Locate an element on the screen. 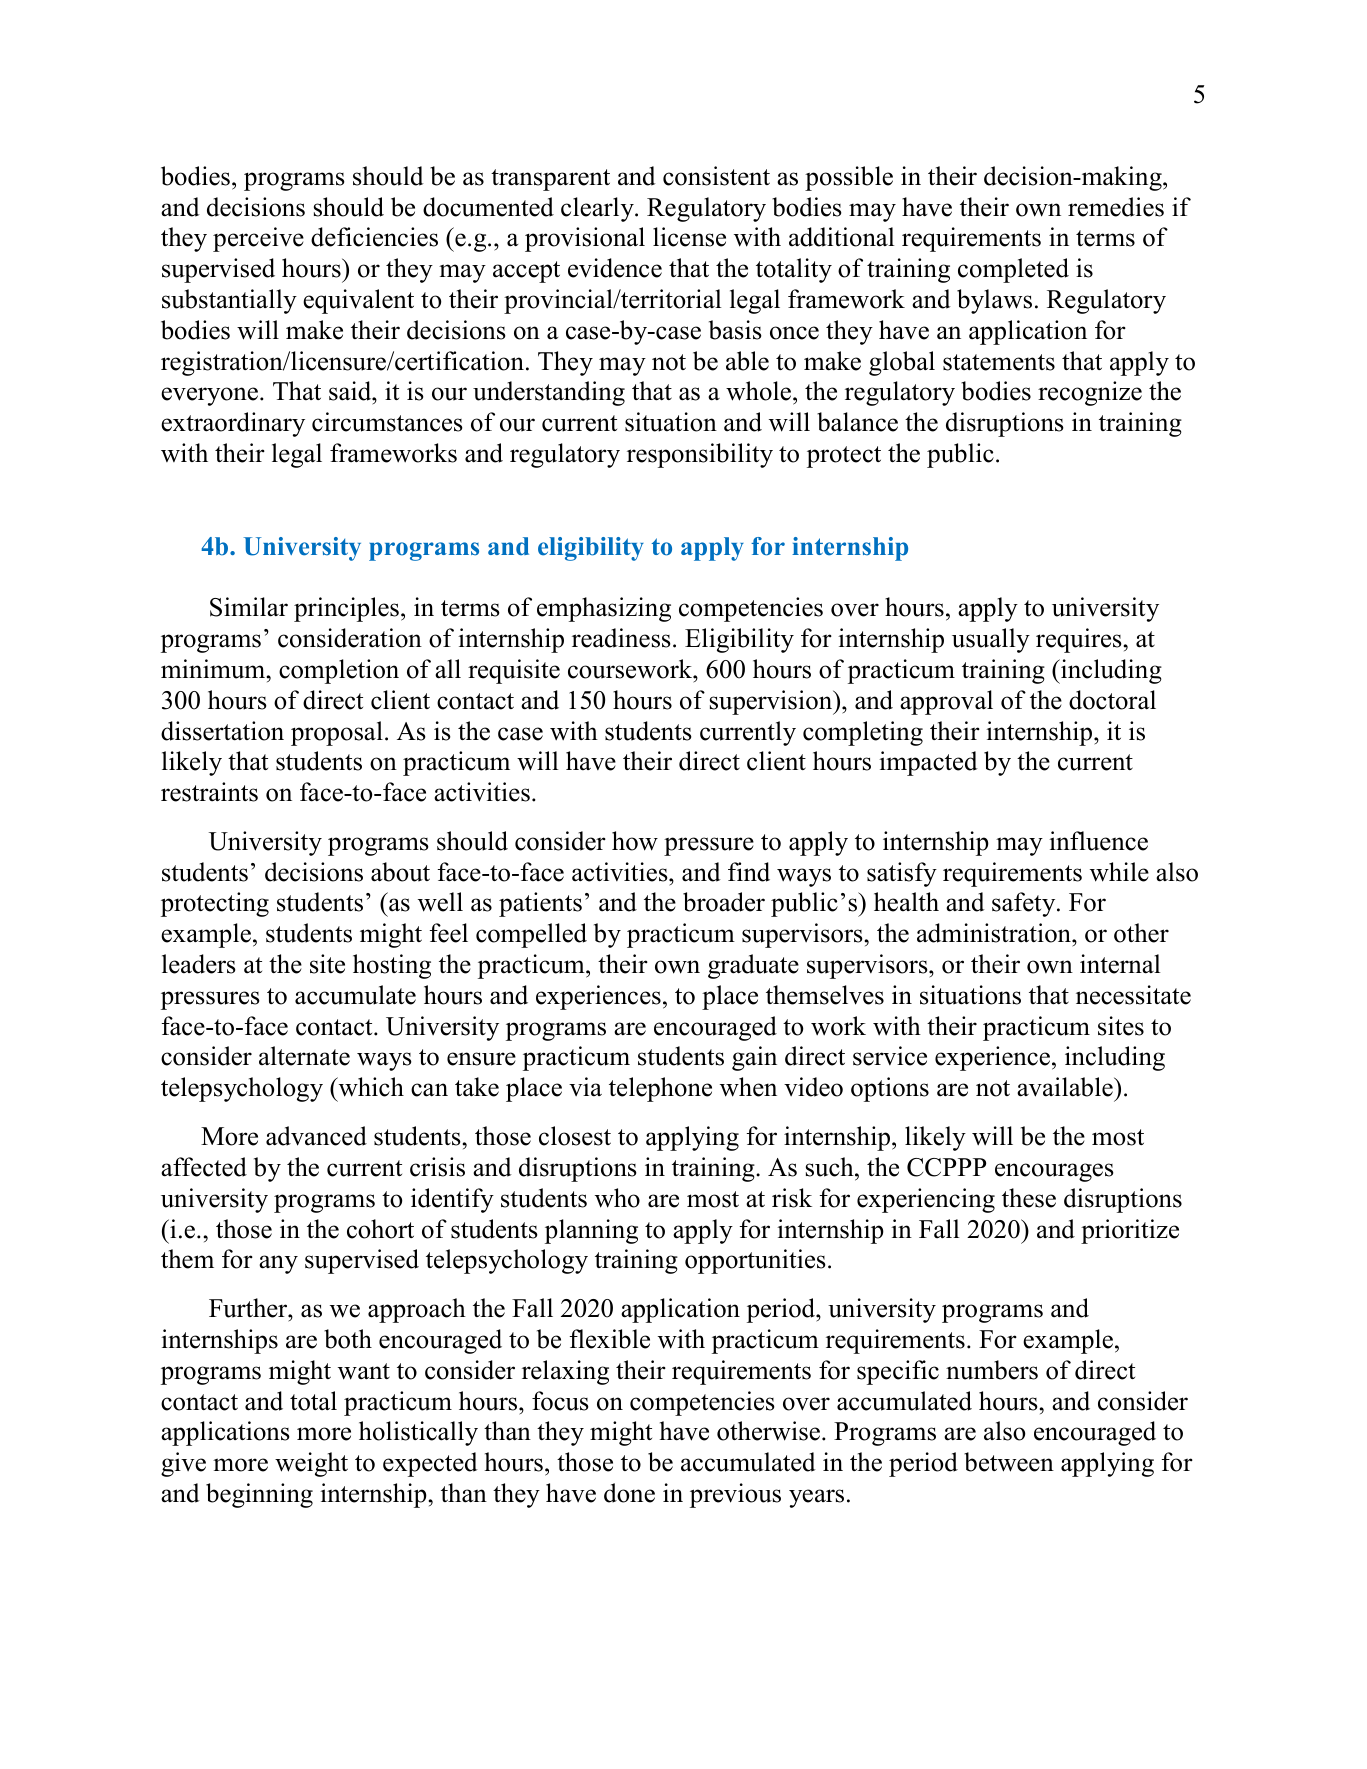  usually is located at coordinates (991, 640).
